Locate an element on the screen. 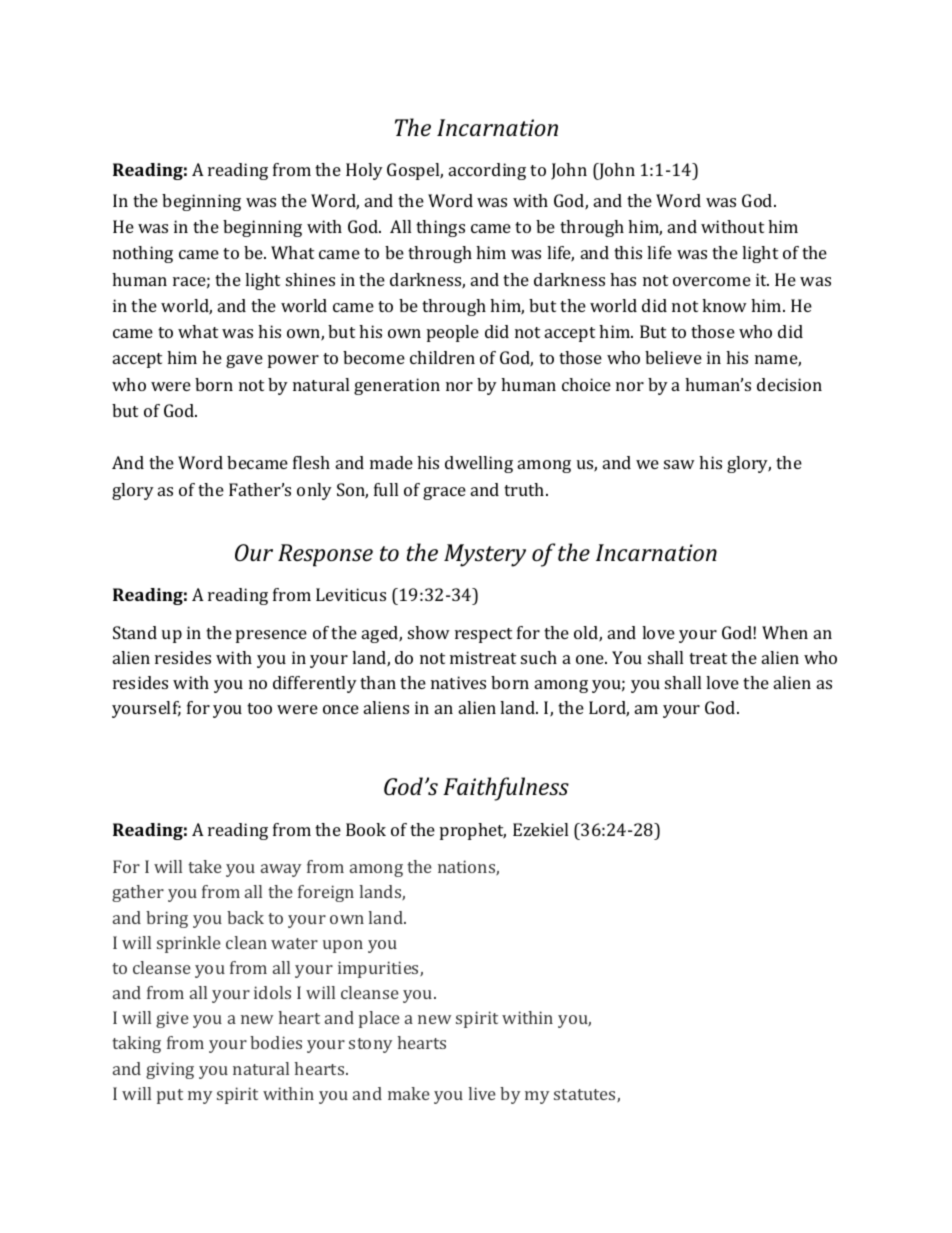 Image resolution: width=952 pixels, height=1233 pixels. giving is located at coordinates (170, 1070).
